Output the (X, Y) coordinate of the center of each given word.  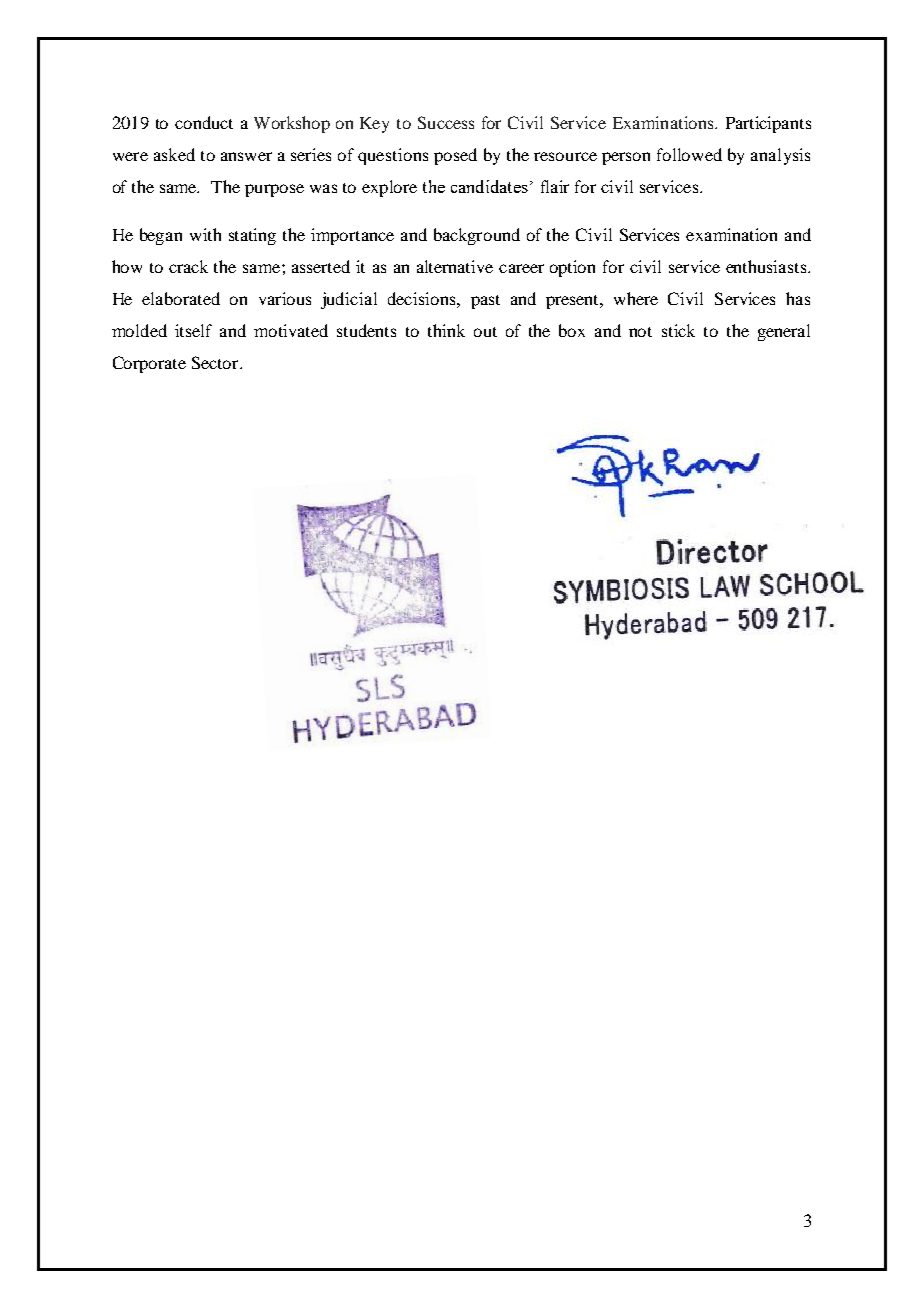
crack (188, 266)
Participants (768, 124)
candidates (489, 186)
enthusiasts (767, 266)
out (485, 332)
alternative (455, 266)
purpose (274, 190)
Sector (216, 362)
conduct (204, 122)
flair (555, 186)
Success (446, 122)
